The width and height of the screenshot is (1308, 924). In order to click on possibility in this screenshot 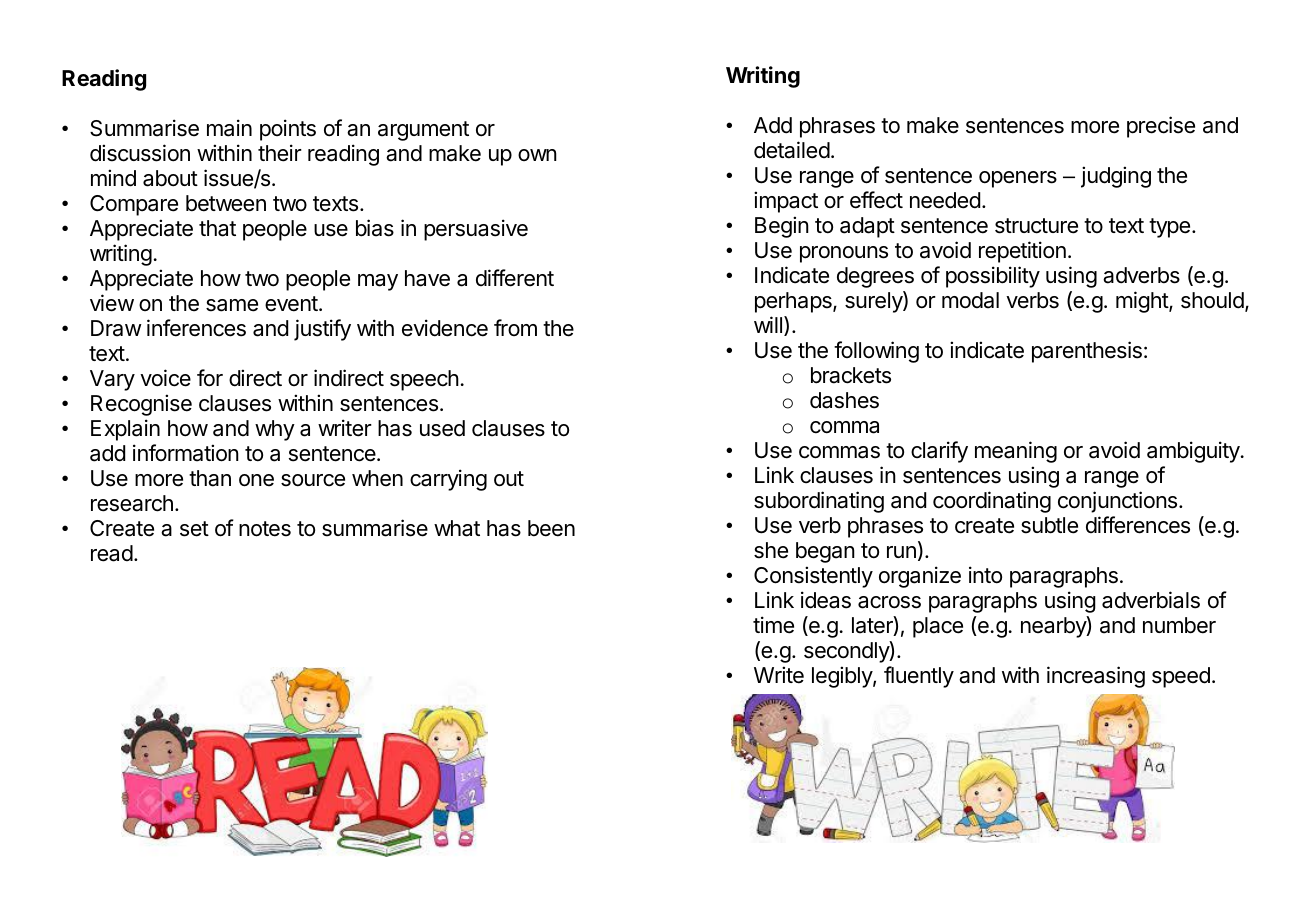, I will do `click(993, 277)`.
